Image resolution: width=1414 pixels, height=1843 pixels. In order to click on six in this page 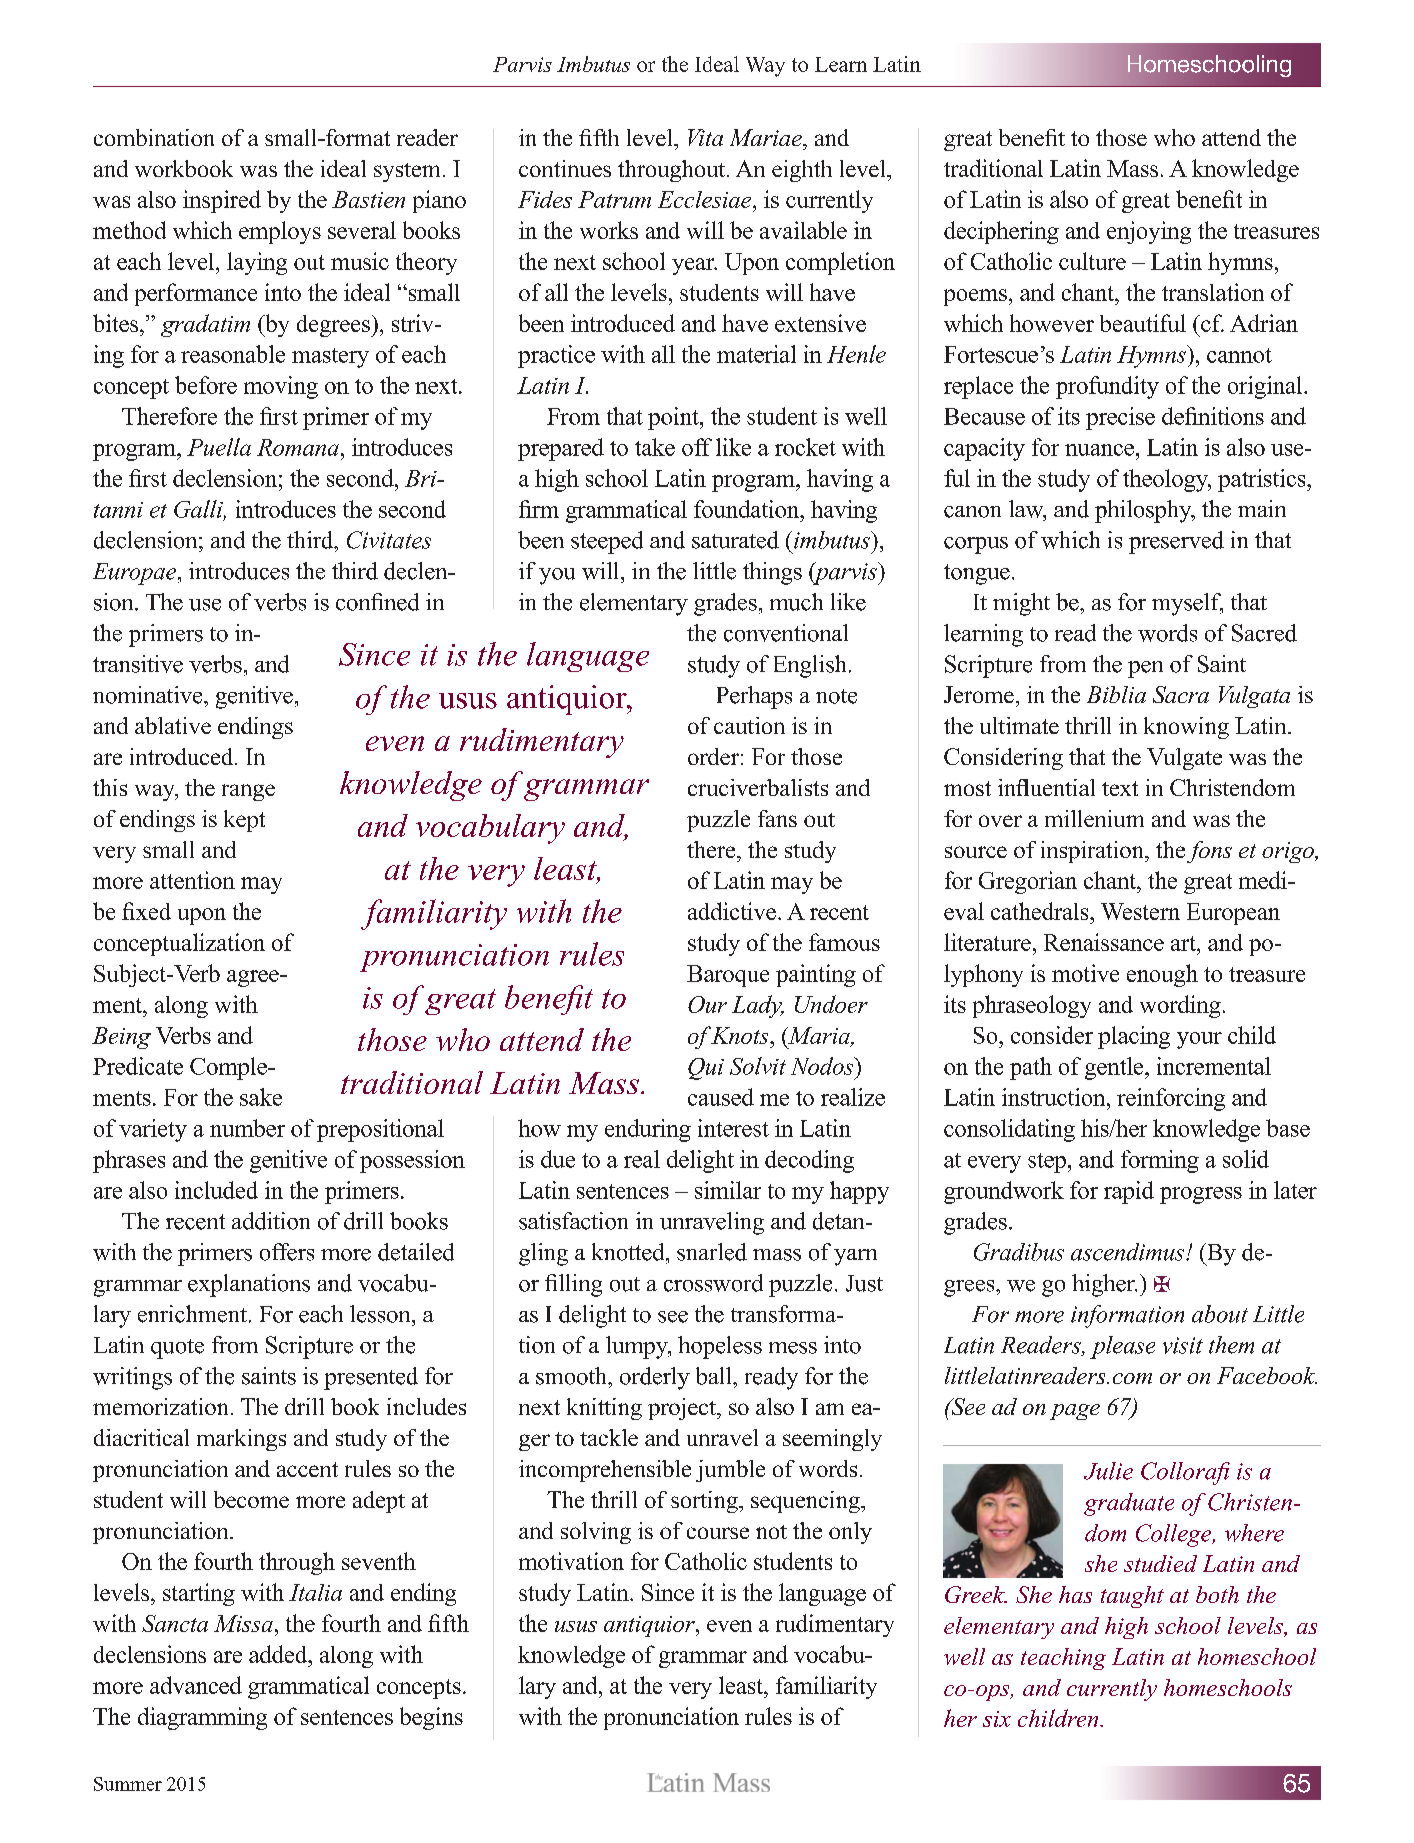, I will do `click(997, 1719)`.
